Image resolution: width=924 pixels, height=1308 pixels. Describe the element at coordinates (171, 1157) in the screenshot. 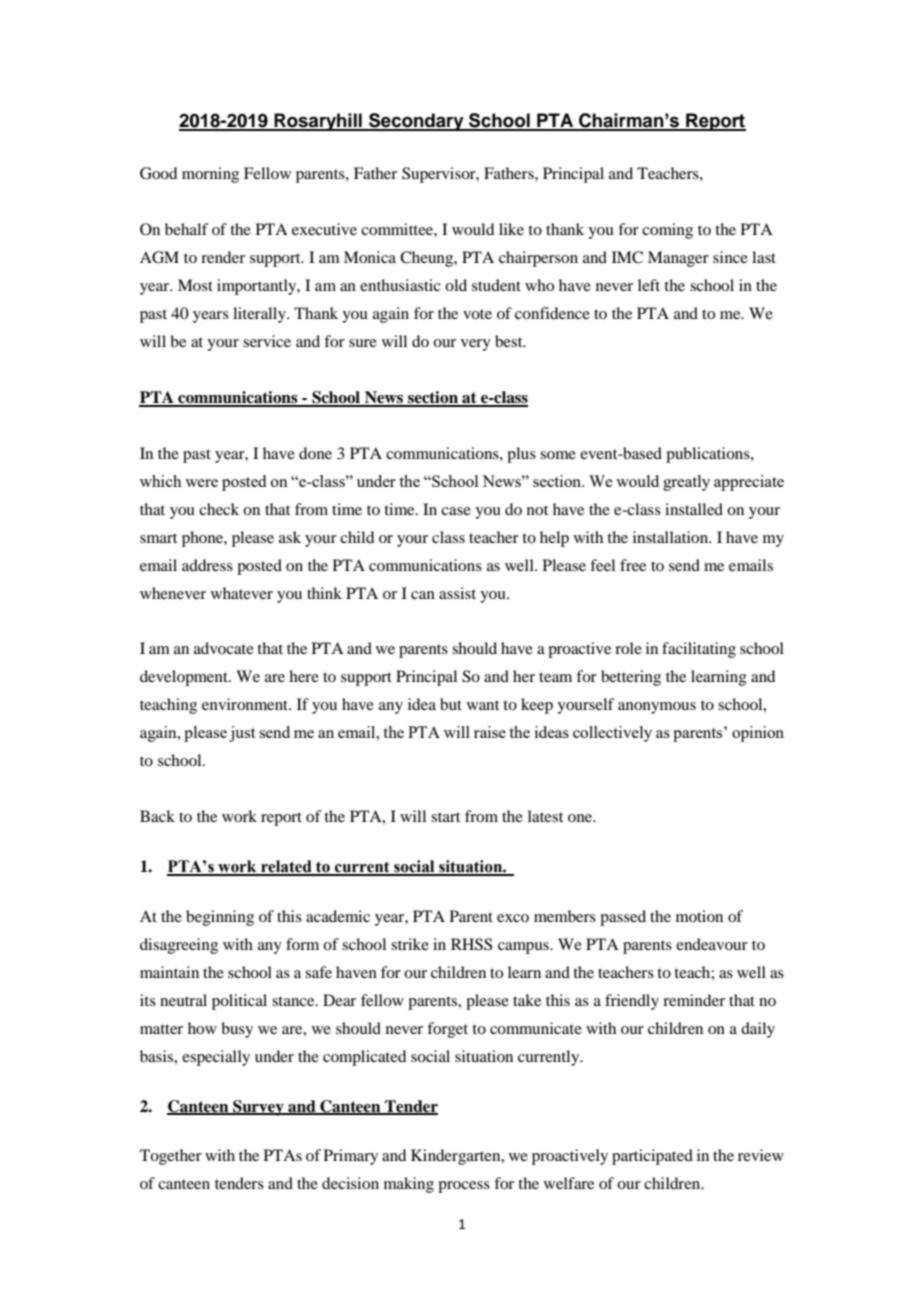

I see `Together` at that location.
